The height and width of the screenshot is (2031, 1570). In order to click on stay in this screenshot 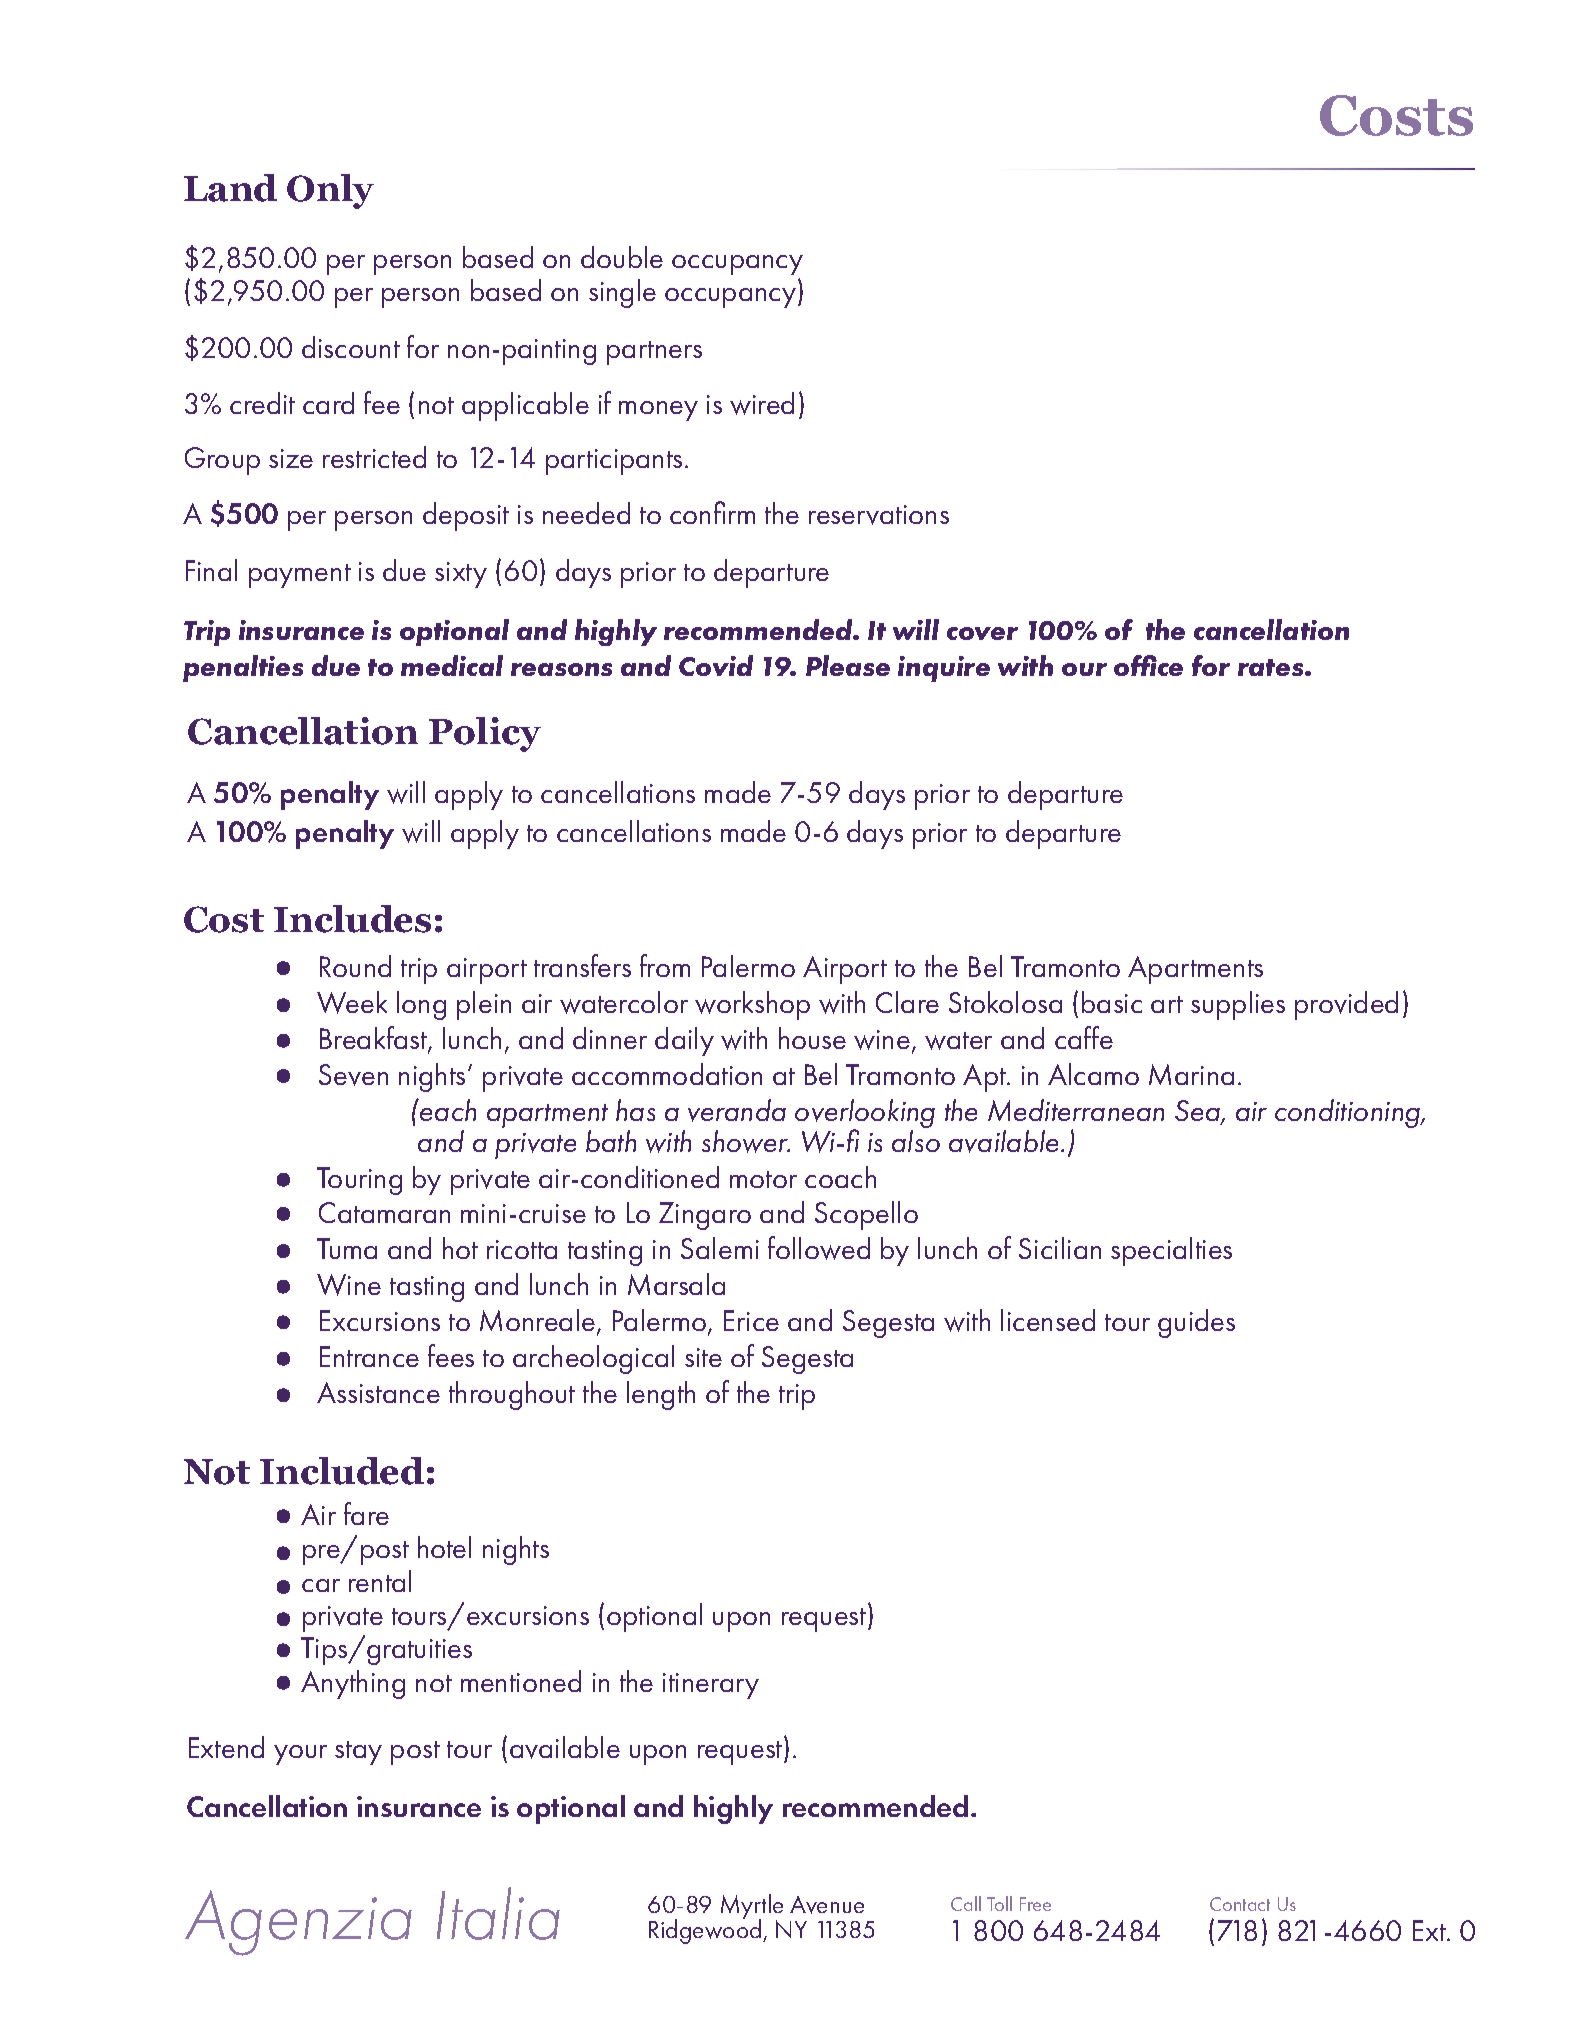, I will do `click(358, 1753)`.
